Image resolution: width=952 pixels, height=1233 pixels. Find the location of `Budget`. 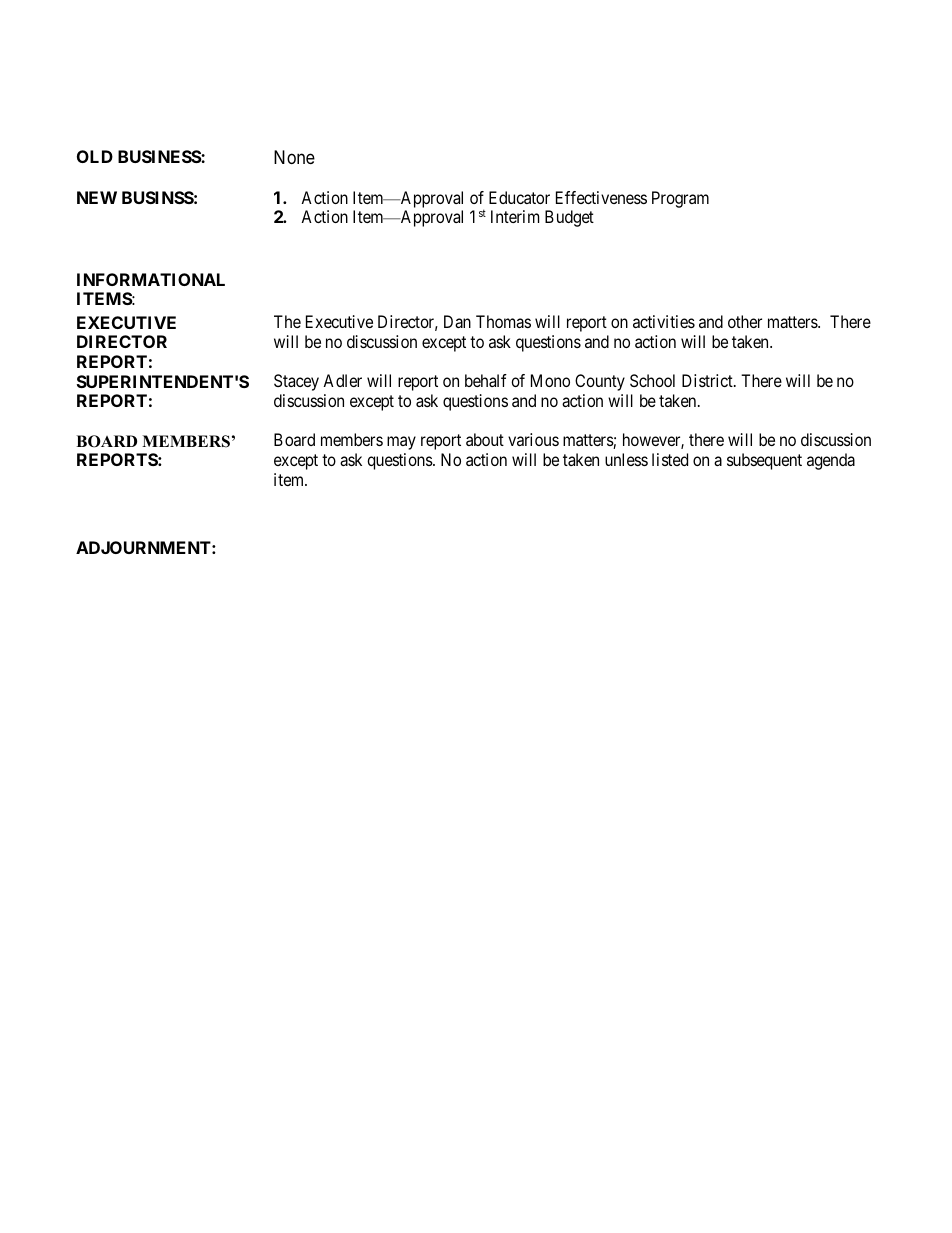

Budget is located at coordinates (569, 218).
